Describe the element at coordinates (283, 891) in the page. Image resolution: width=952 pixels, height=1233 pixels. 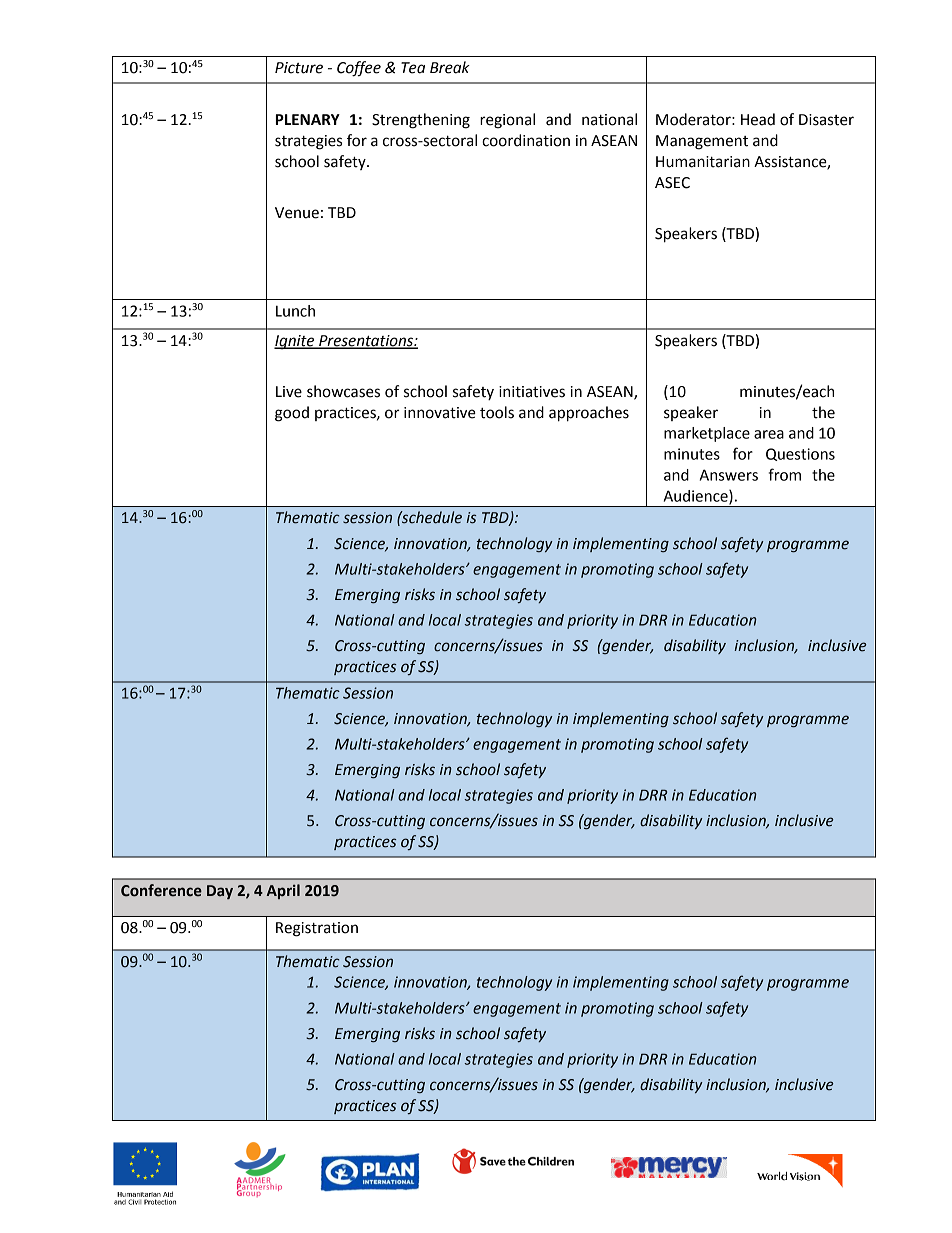
I see `April` at that location.
